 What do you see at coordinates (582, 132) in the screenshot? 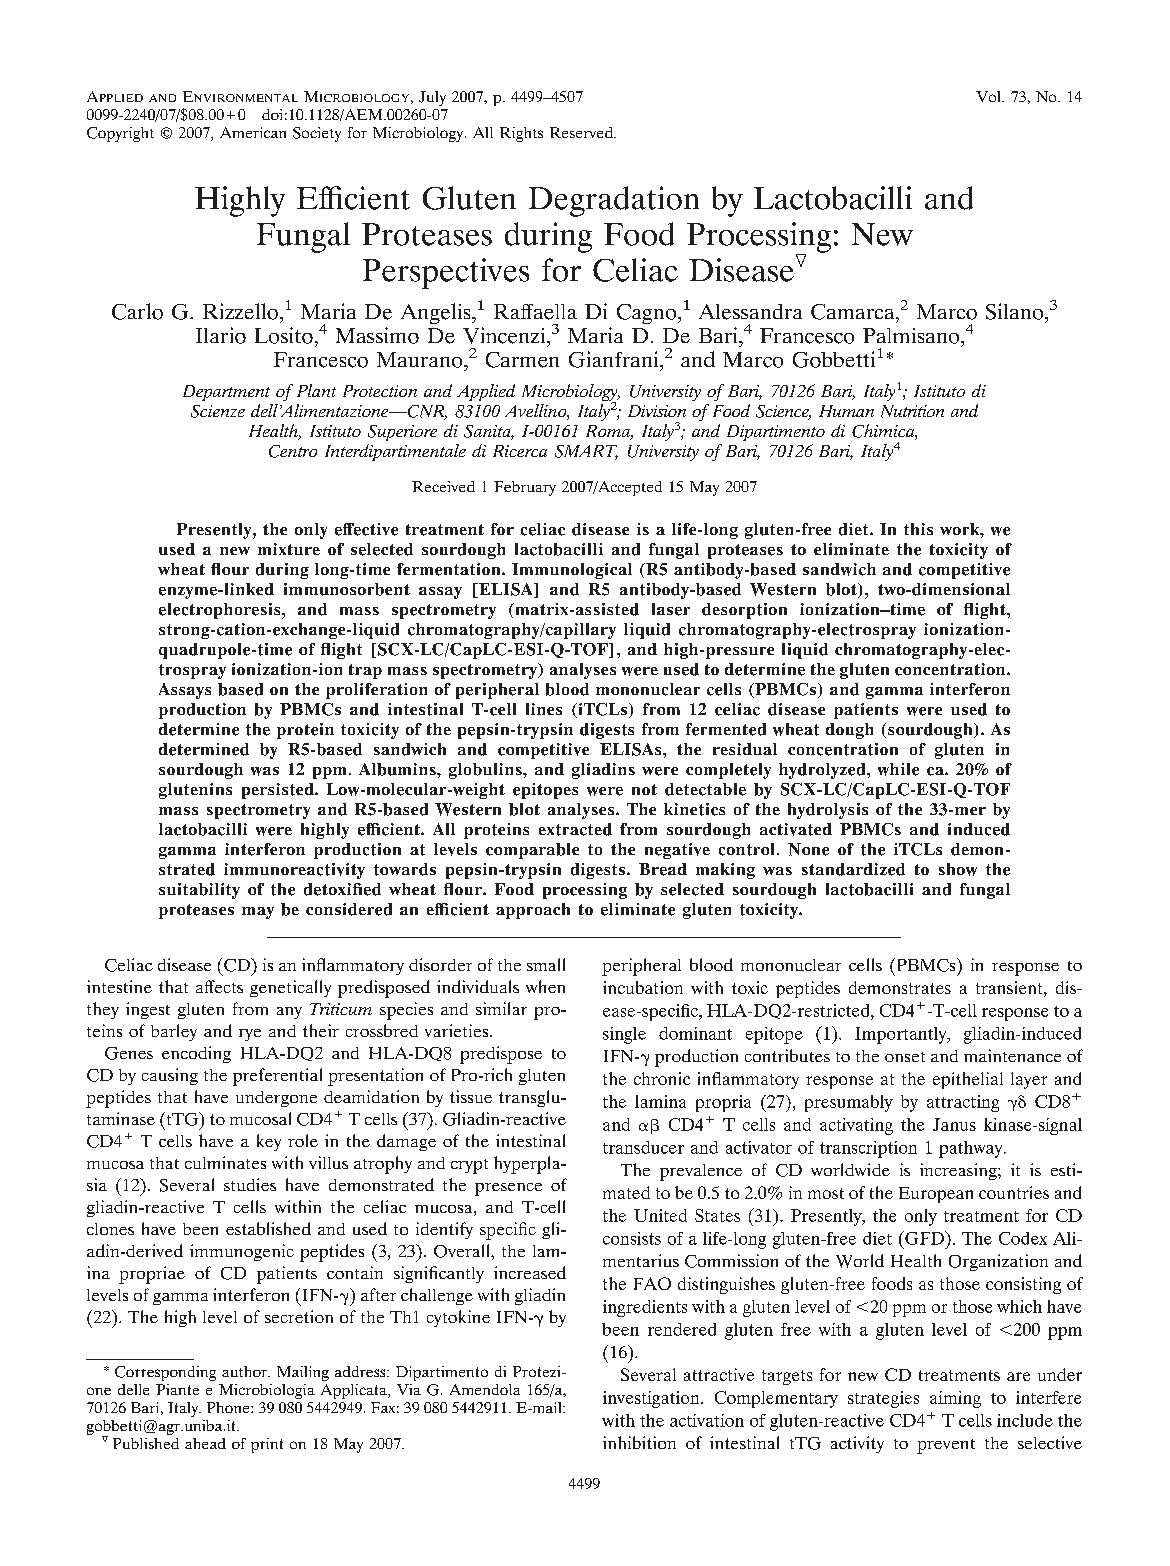
I see `Reserved` at bounding box center [582, 132].
